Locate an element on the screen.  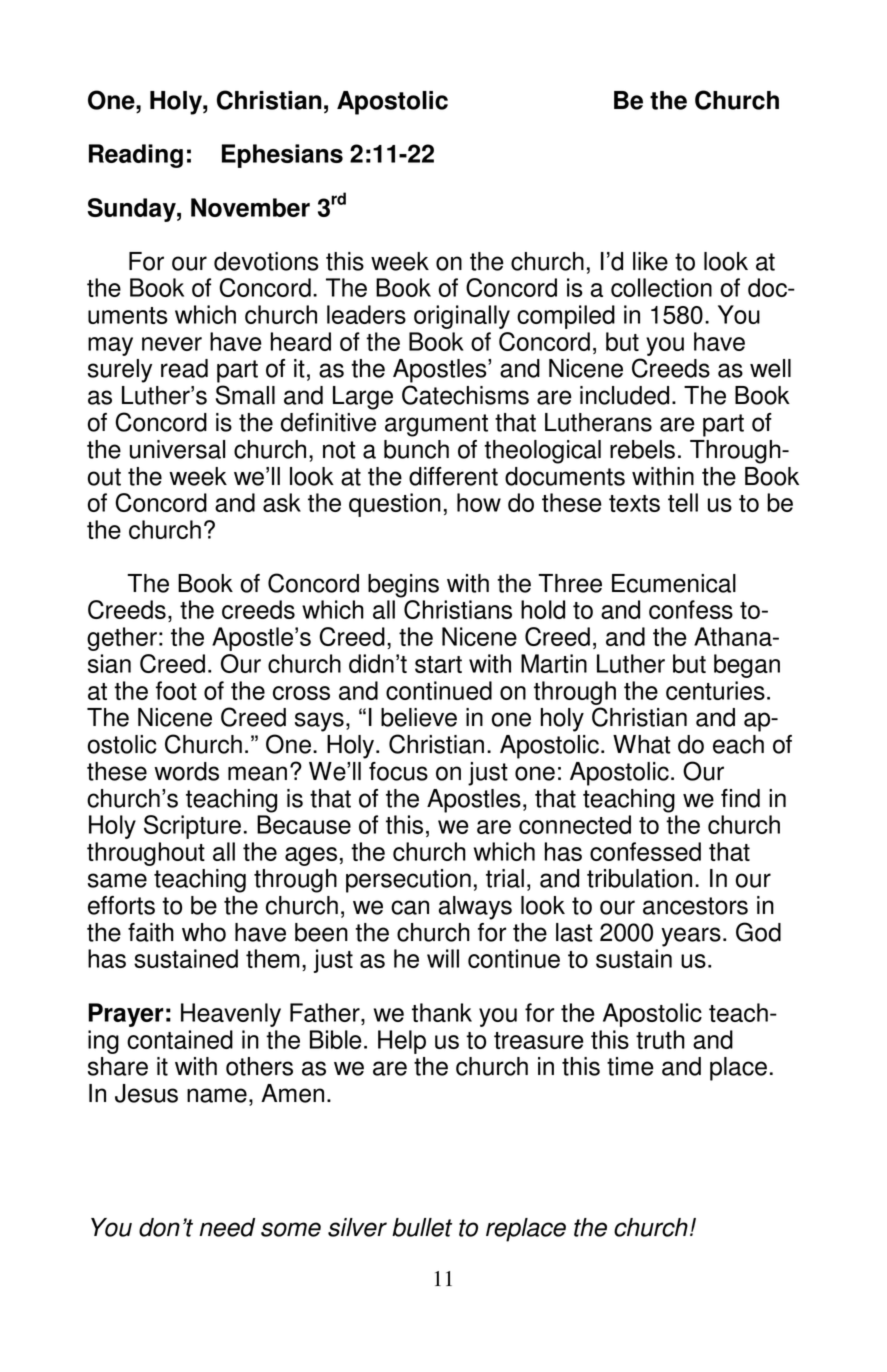
believe is located at coordinates (419, 717).
